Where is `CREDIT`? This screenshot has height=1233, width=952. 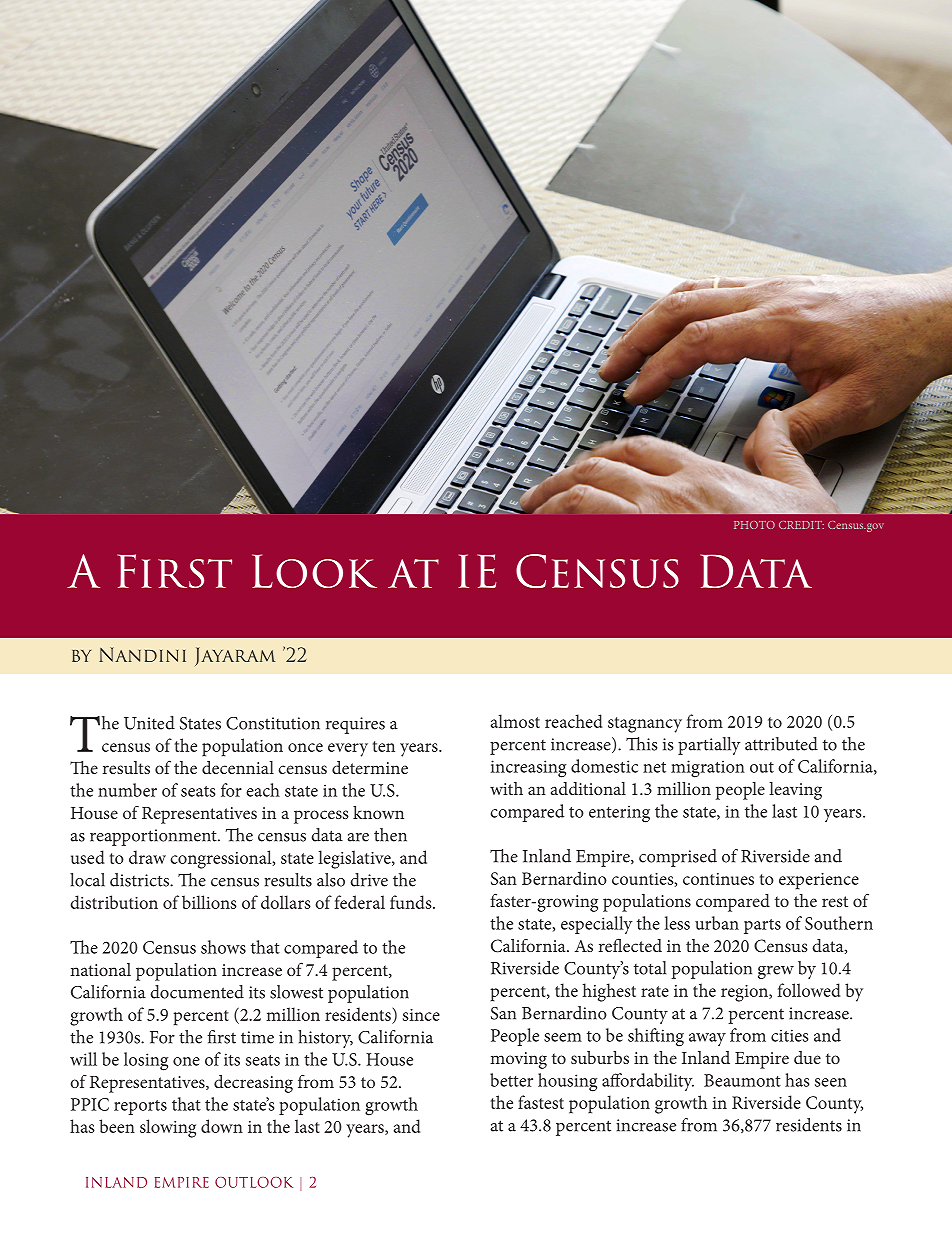 CREDIT is located at coordinates (801, 525).
